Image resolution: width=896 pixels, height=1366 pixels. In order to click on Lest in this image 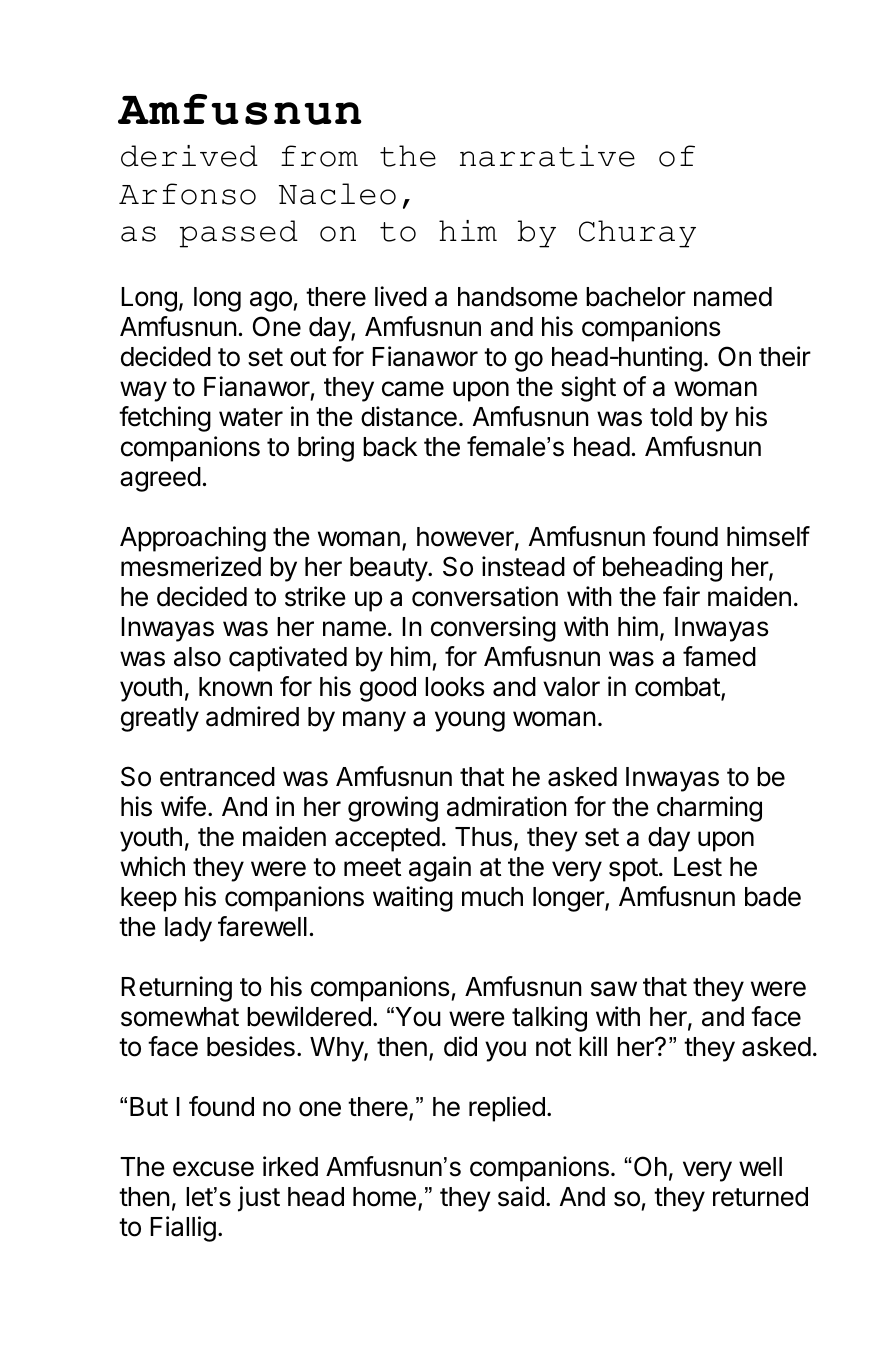, I will do `click(698, 867)`.
